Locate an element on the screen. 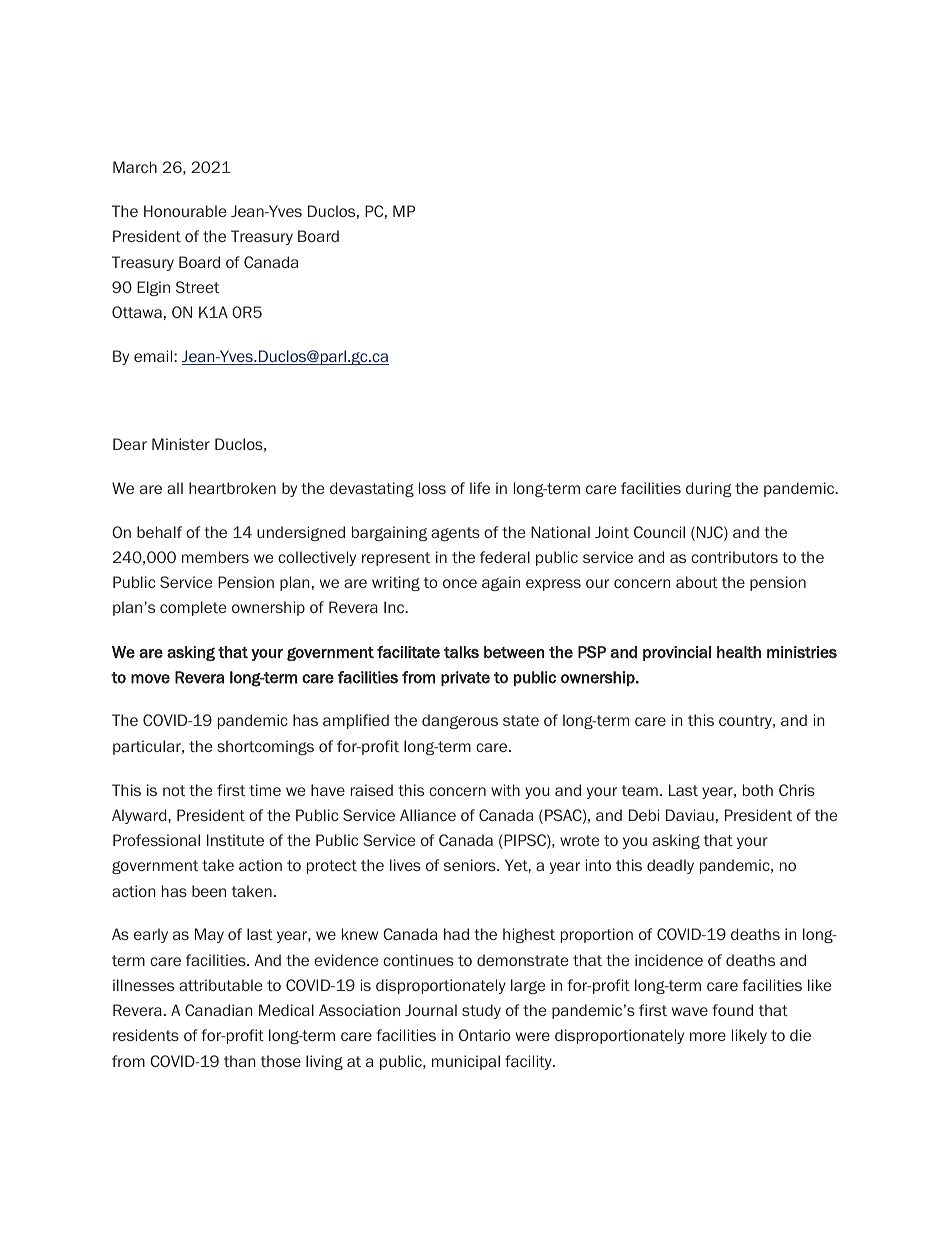 Image resolution: width=952 pixels, height=1233 pixels. life is located at coordinates (480, 488).
